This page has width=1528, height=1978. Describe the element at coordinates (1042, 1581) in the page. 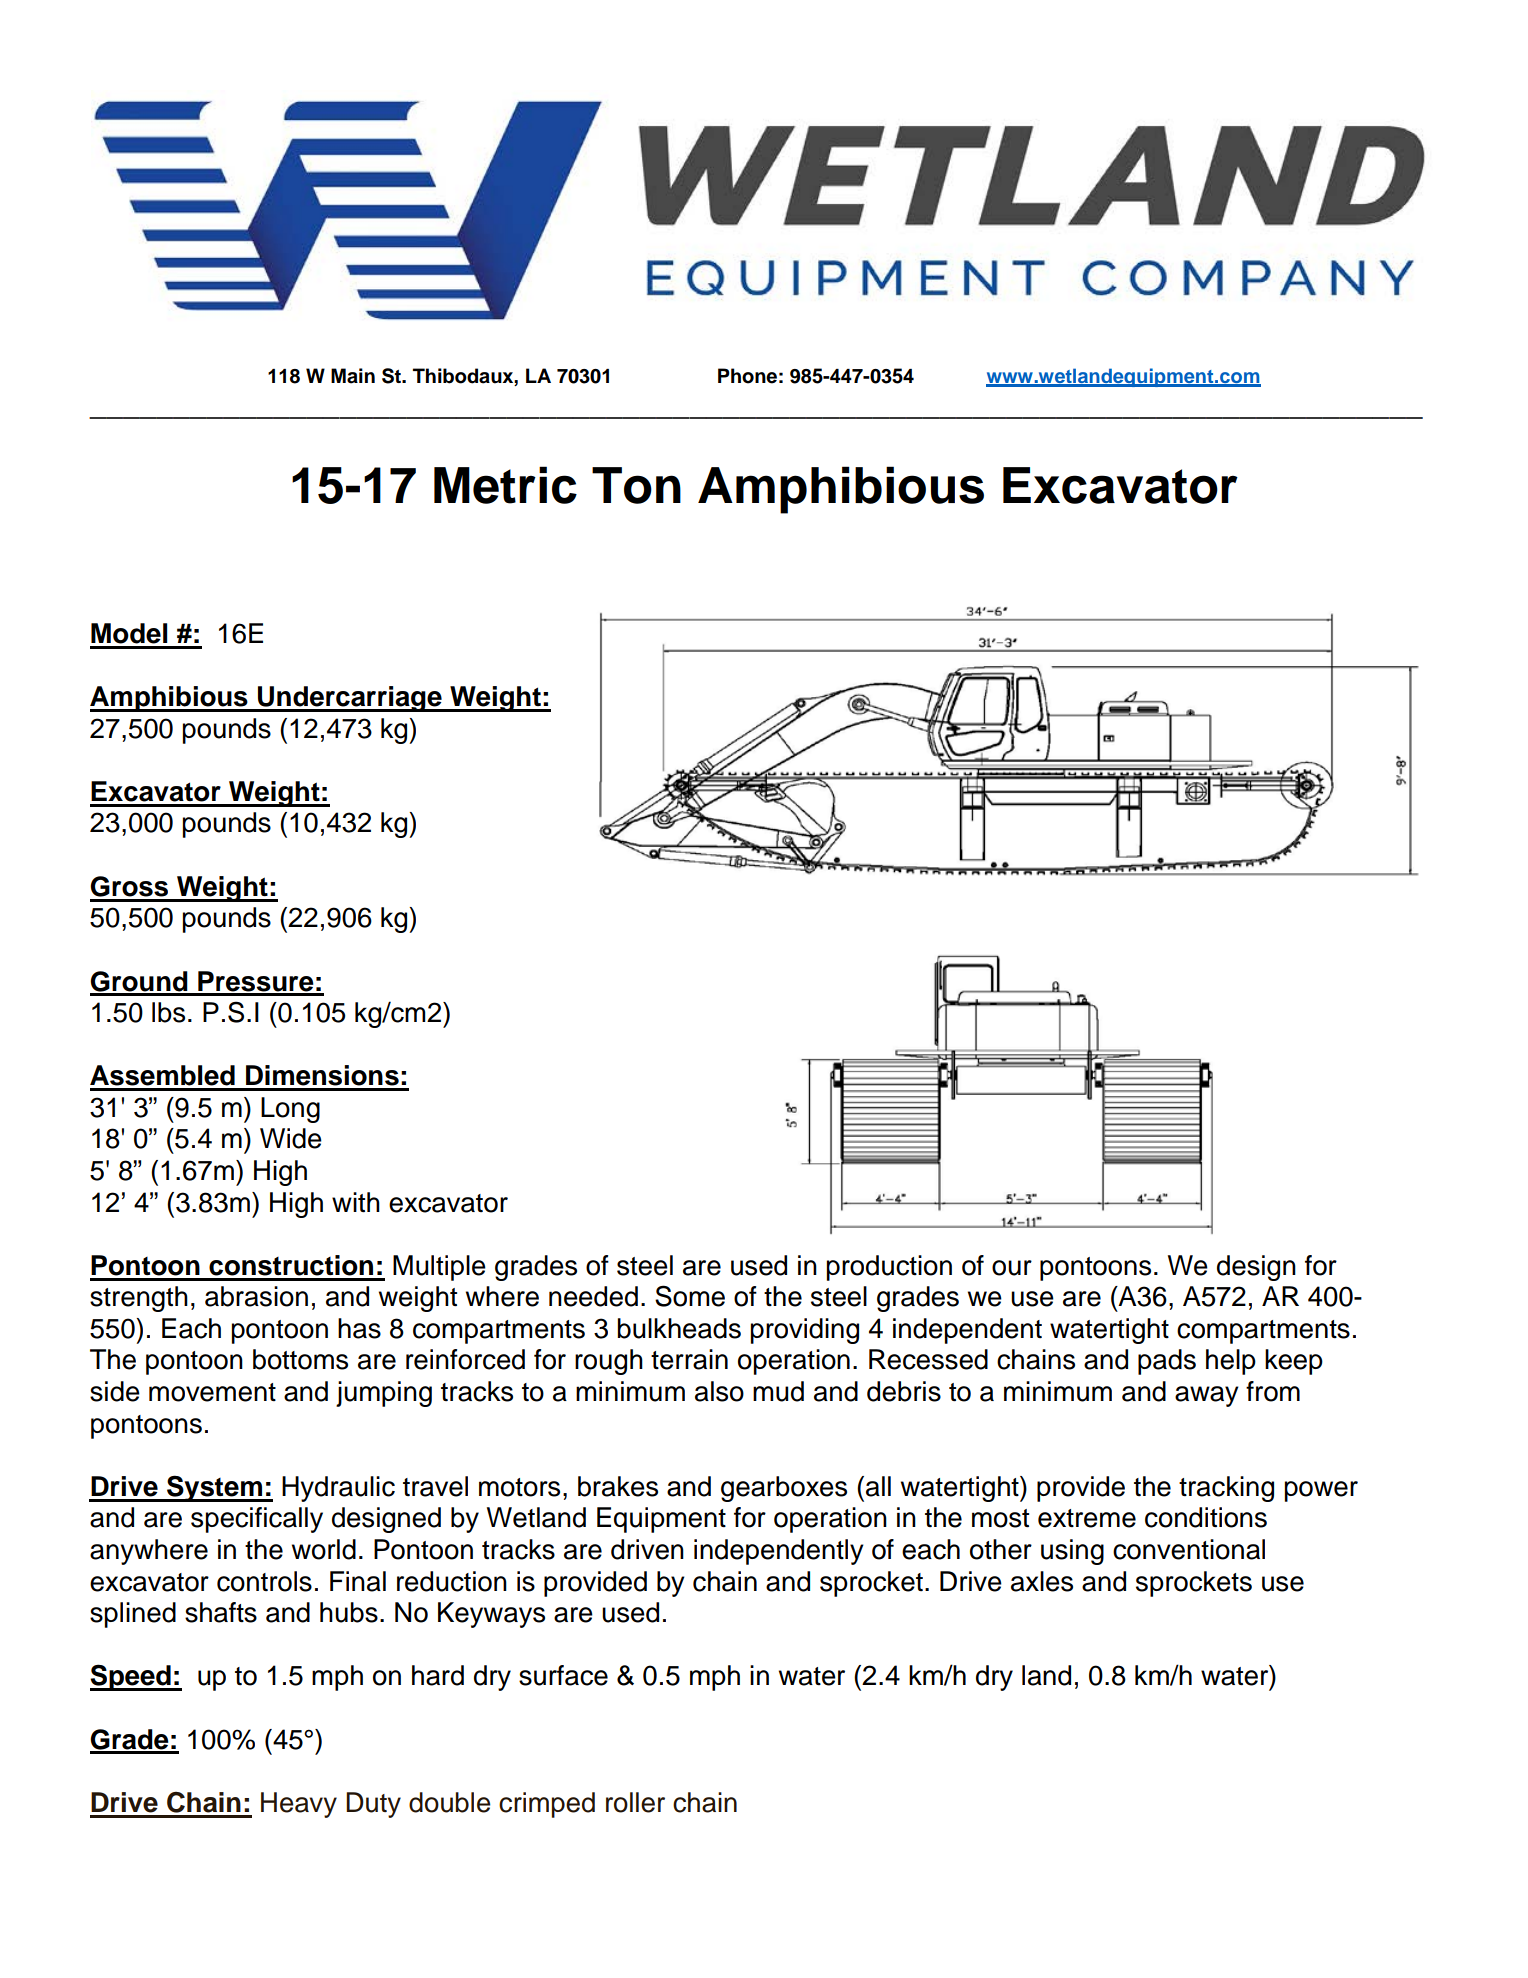

I see `axles` at that location.
